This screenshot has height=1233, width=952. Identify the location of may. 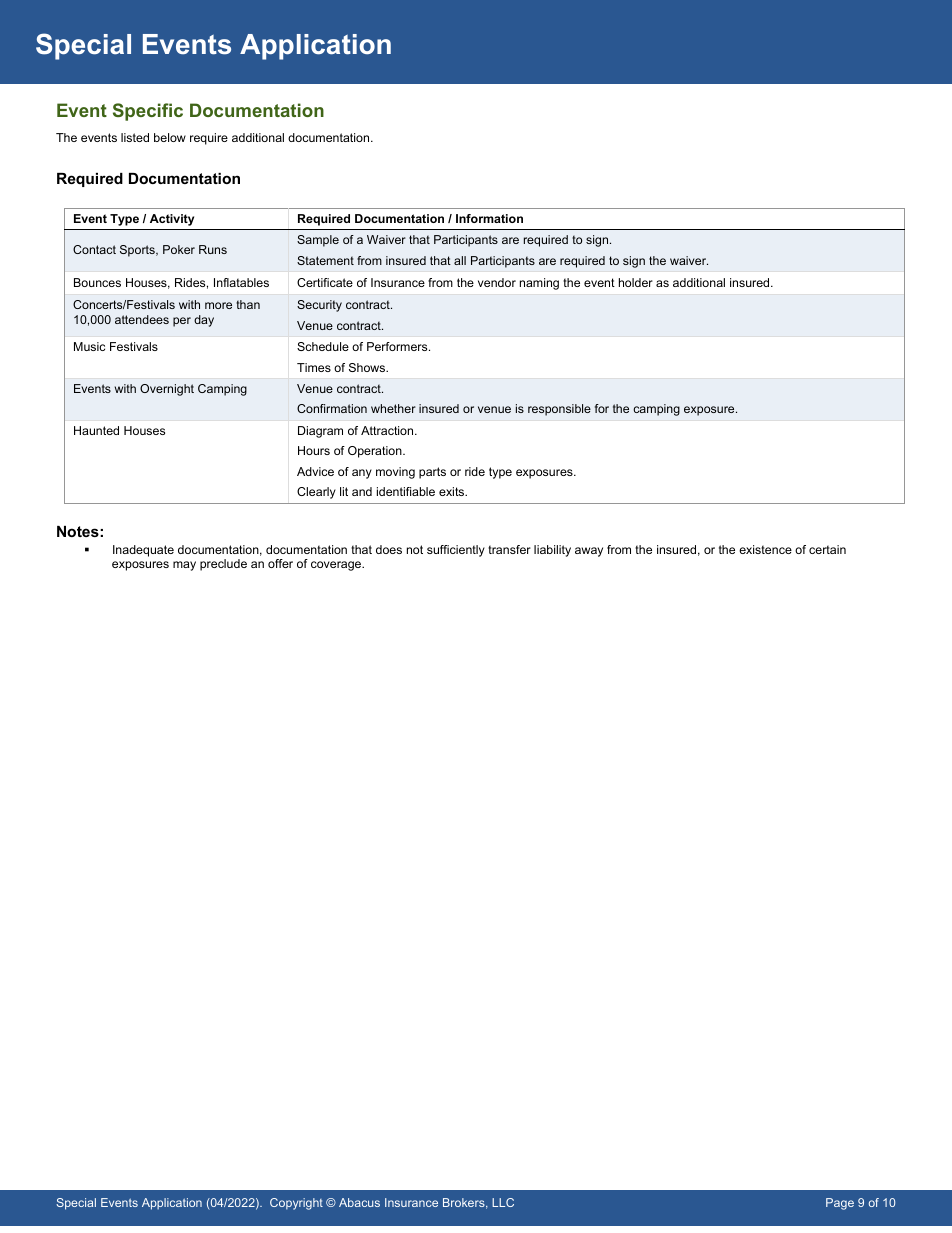
(184, 566).
